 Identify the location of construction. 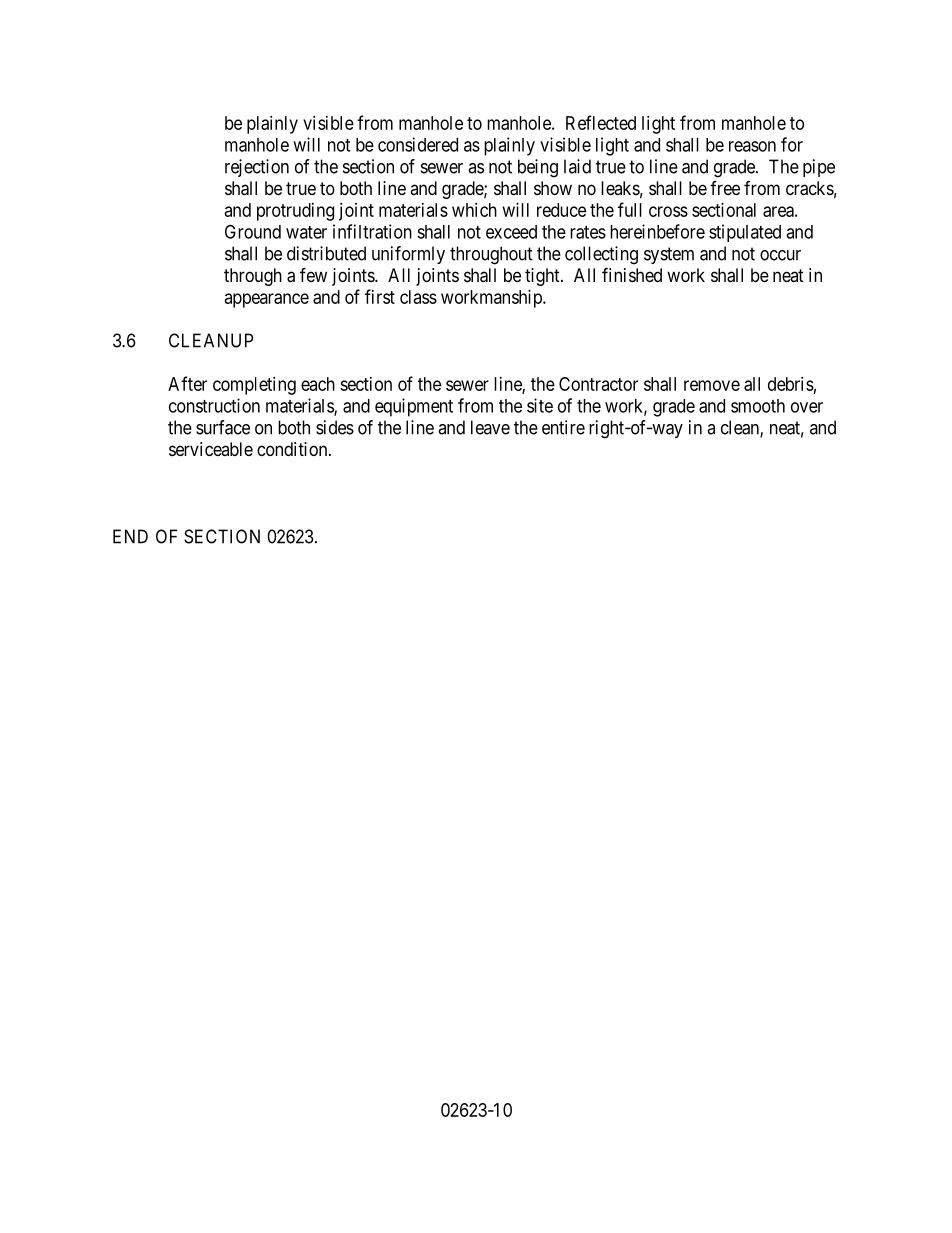
(214, 405).
